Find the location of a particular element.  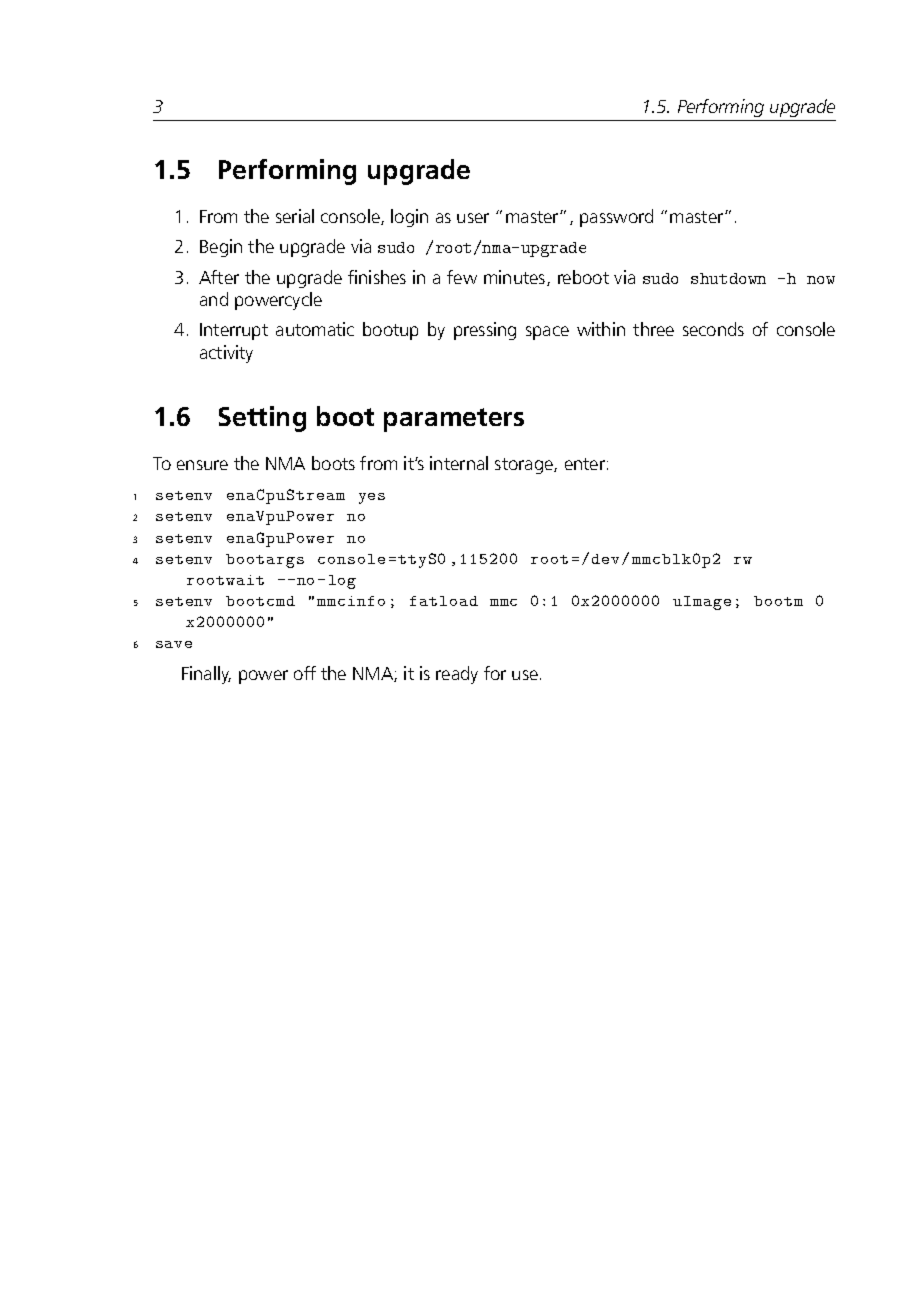

pressing is located at coordinates (485, 331).
